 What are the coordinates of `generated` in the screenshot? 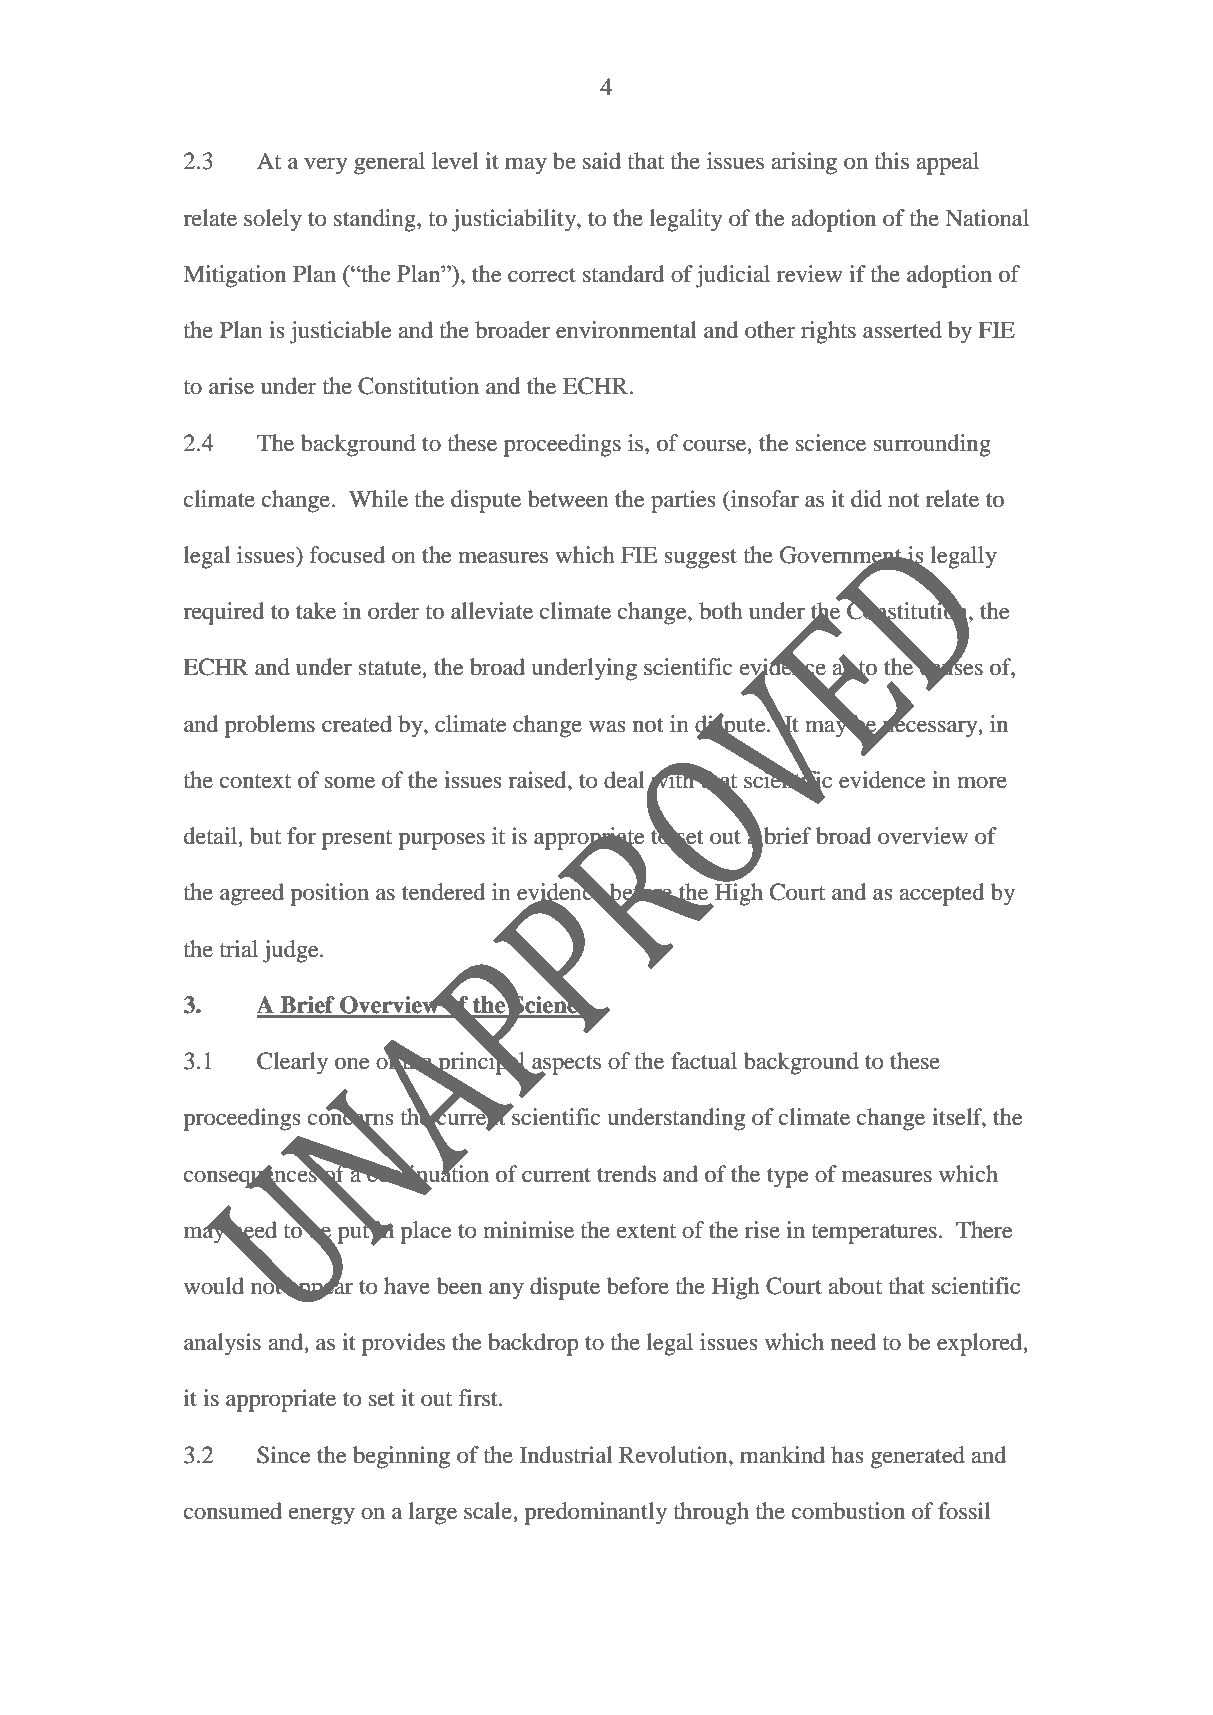 It's located at (918, 1457).
